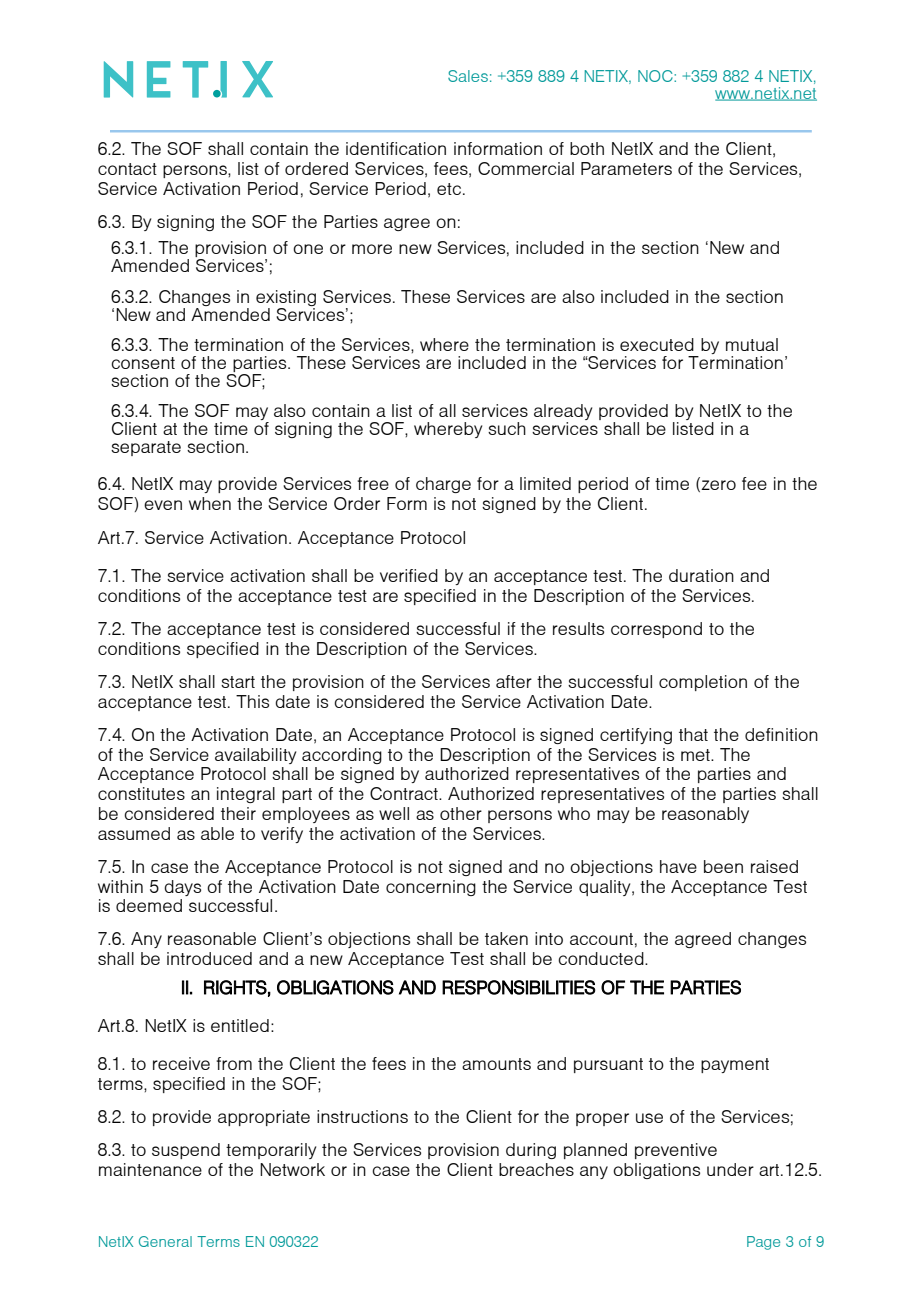 This screenshot has height=1308, width=924. Describe the element at coordinates (209, 958) in the screenshot. I see `introduced` at that location.
